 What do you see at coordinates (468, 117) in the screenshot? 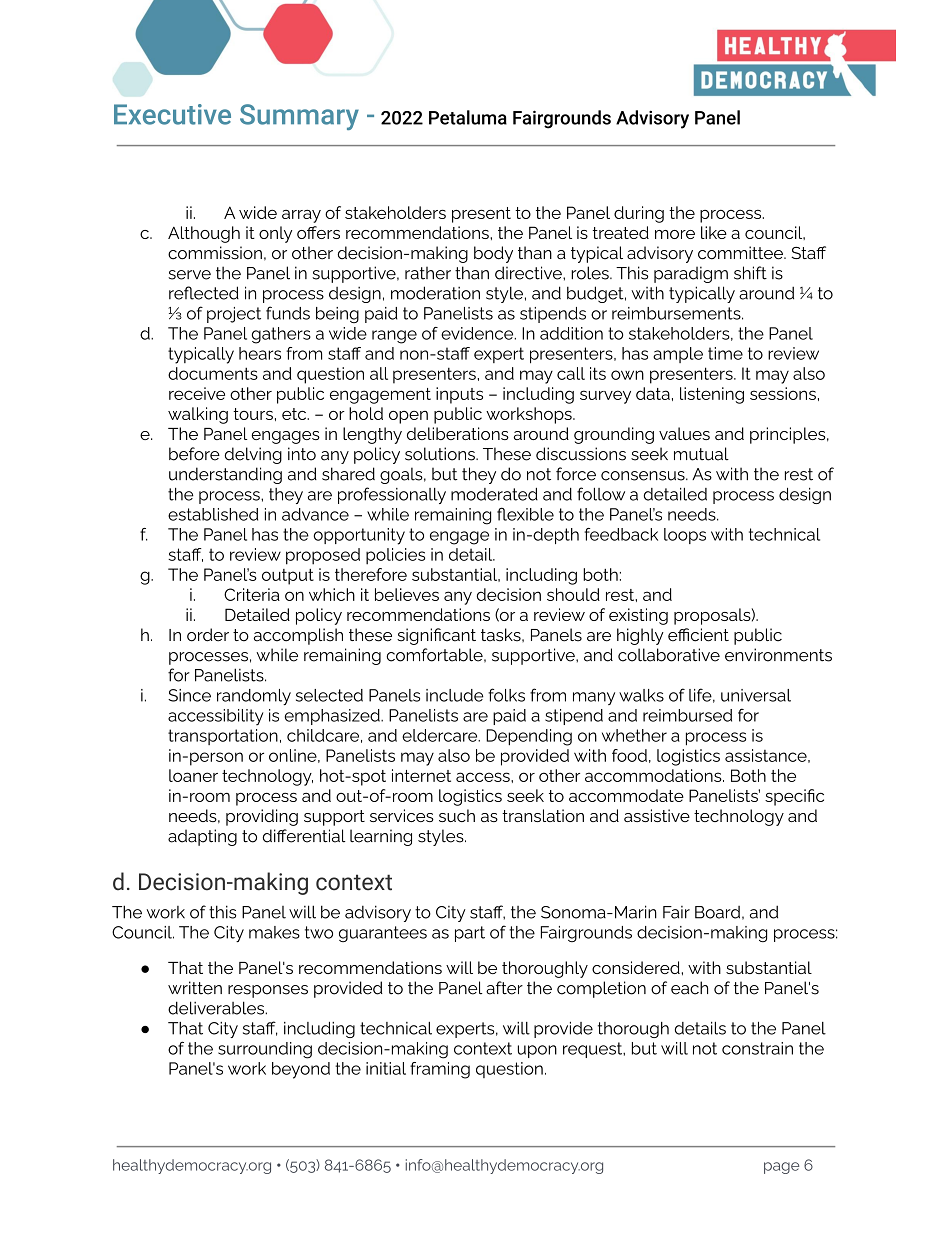
I see `Petaluma` at bounding box center [468, 117].
